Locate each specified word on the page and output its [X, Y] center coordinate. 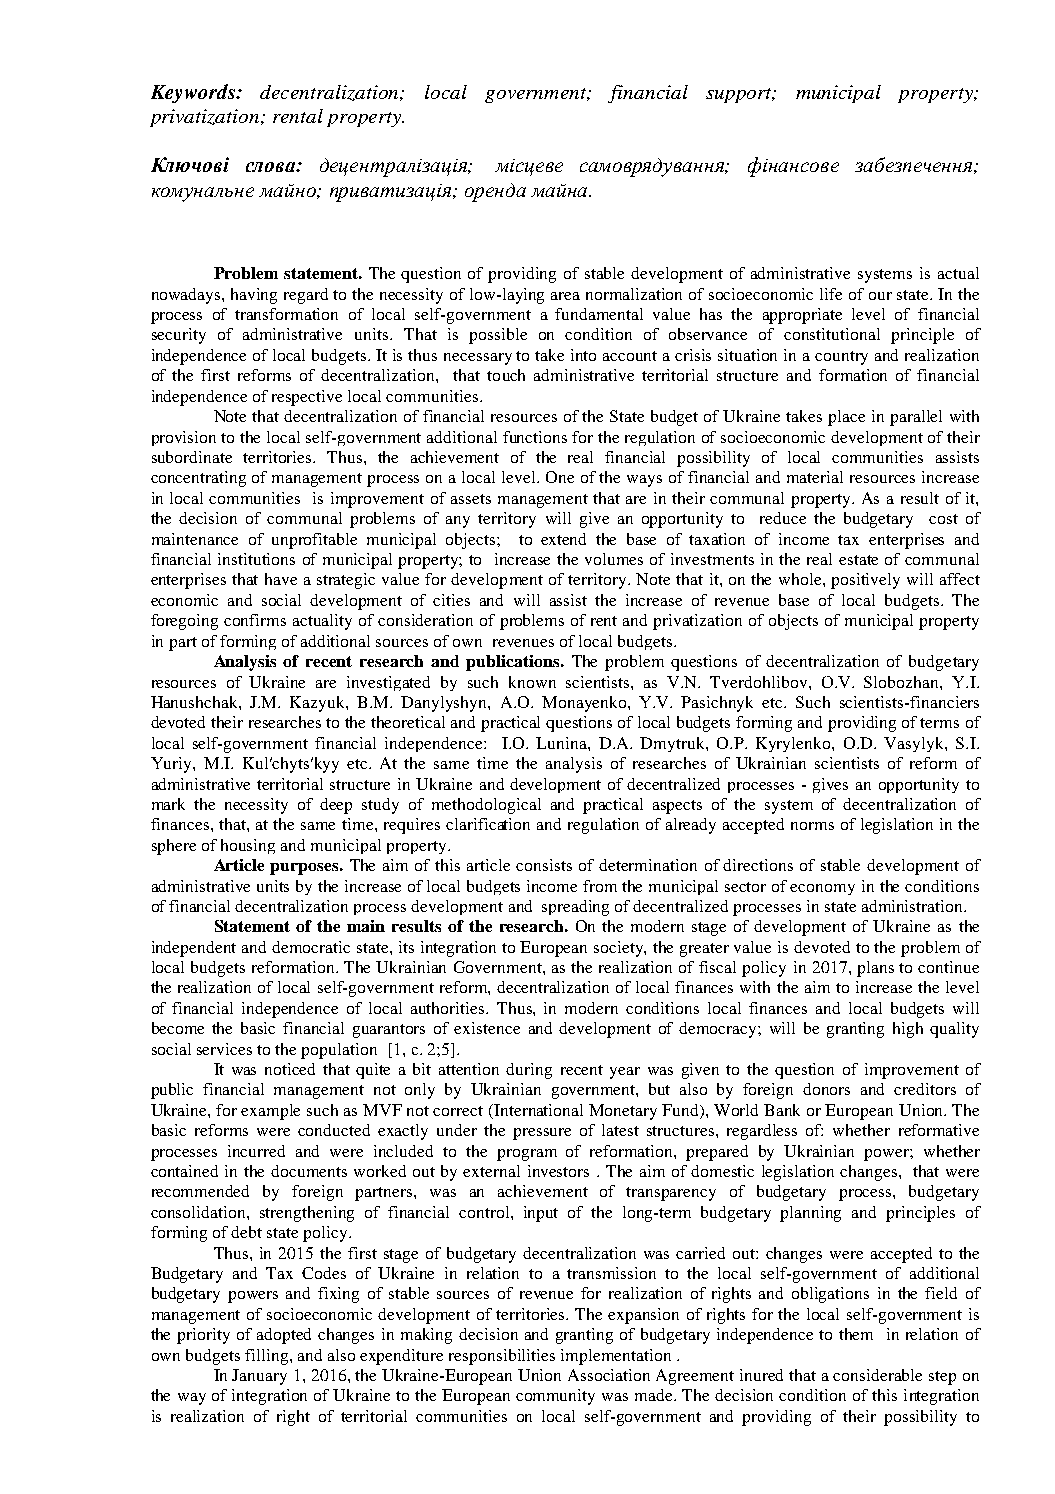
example [270, 1112]
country [841, 358]
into [583, 355]
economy [822, 889]
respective [307, 398]
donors [826, 1089]
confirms [255, 620]
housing [248, 846]
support [740, 95]
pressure [542, 1134]
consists [544, 865]
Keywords [194, 93]
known [532, 682]
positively [865, 581]
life [831, 294]
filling [268, 1357]
